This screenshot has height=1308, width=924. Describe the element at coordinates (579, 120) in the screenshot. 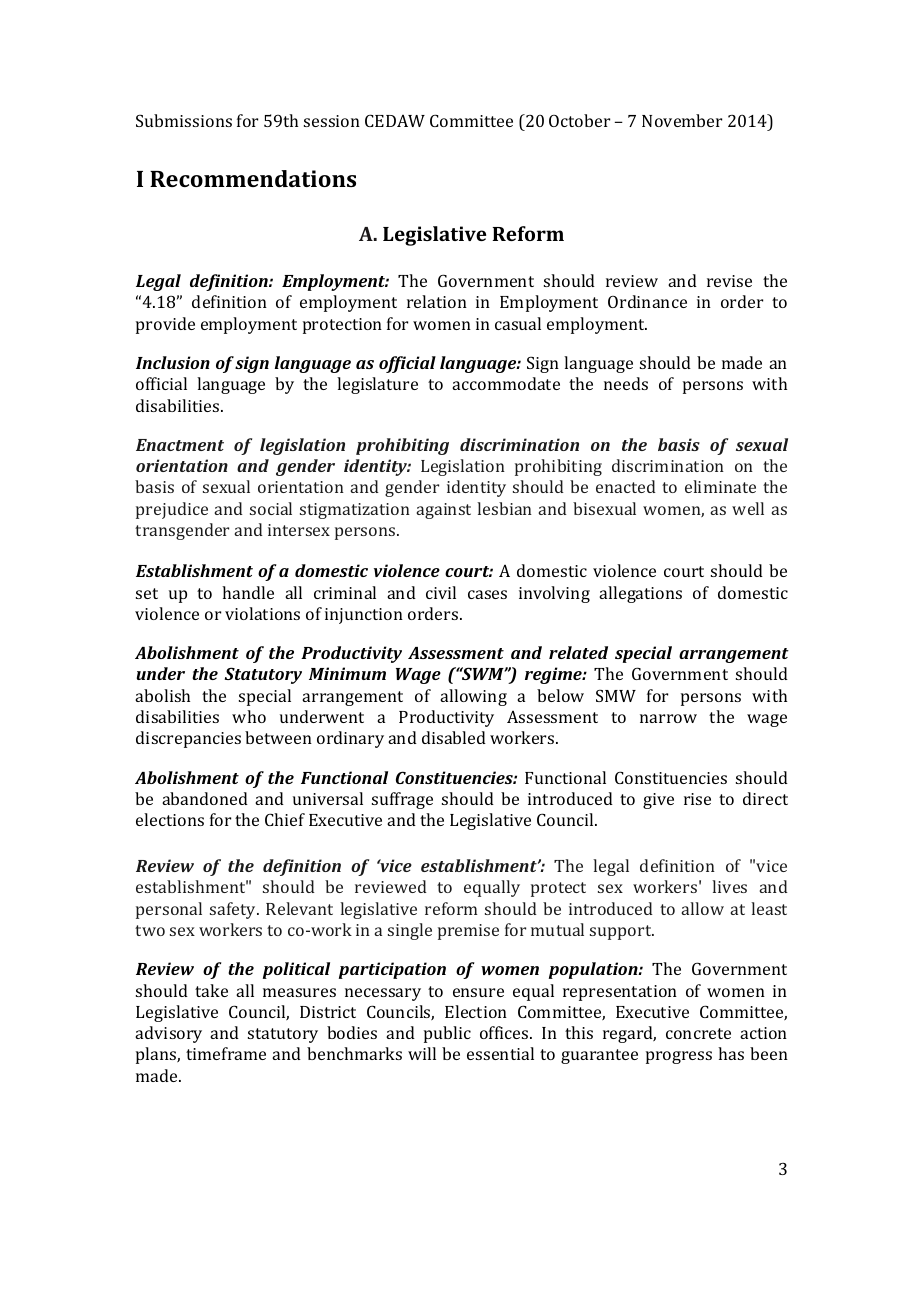

I see `October` at that location.
